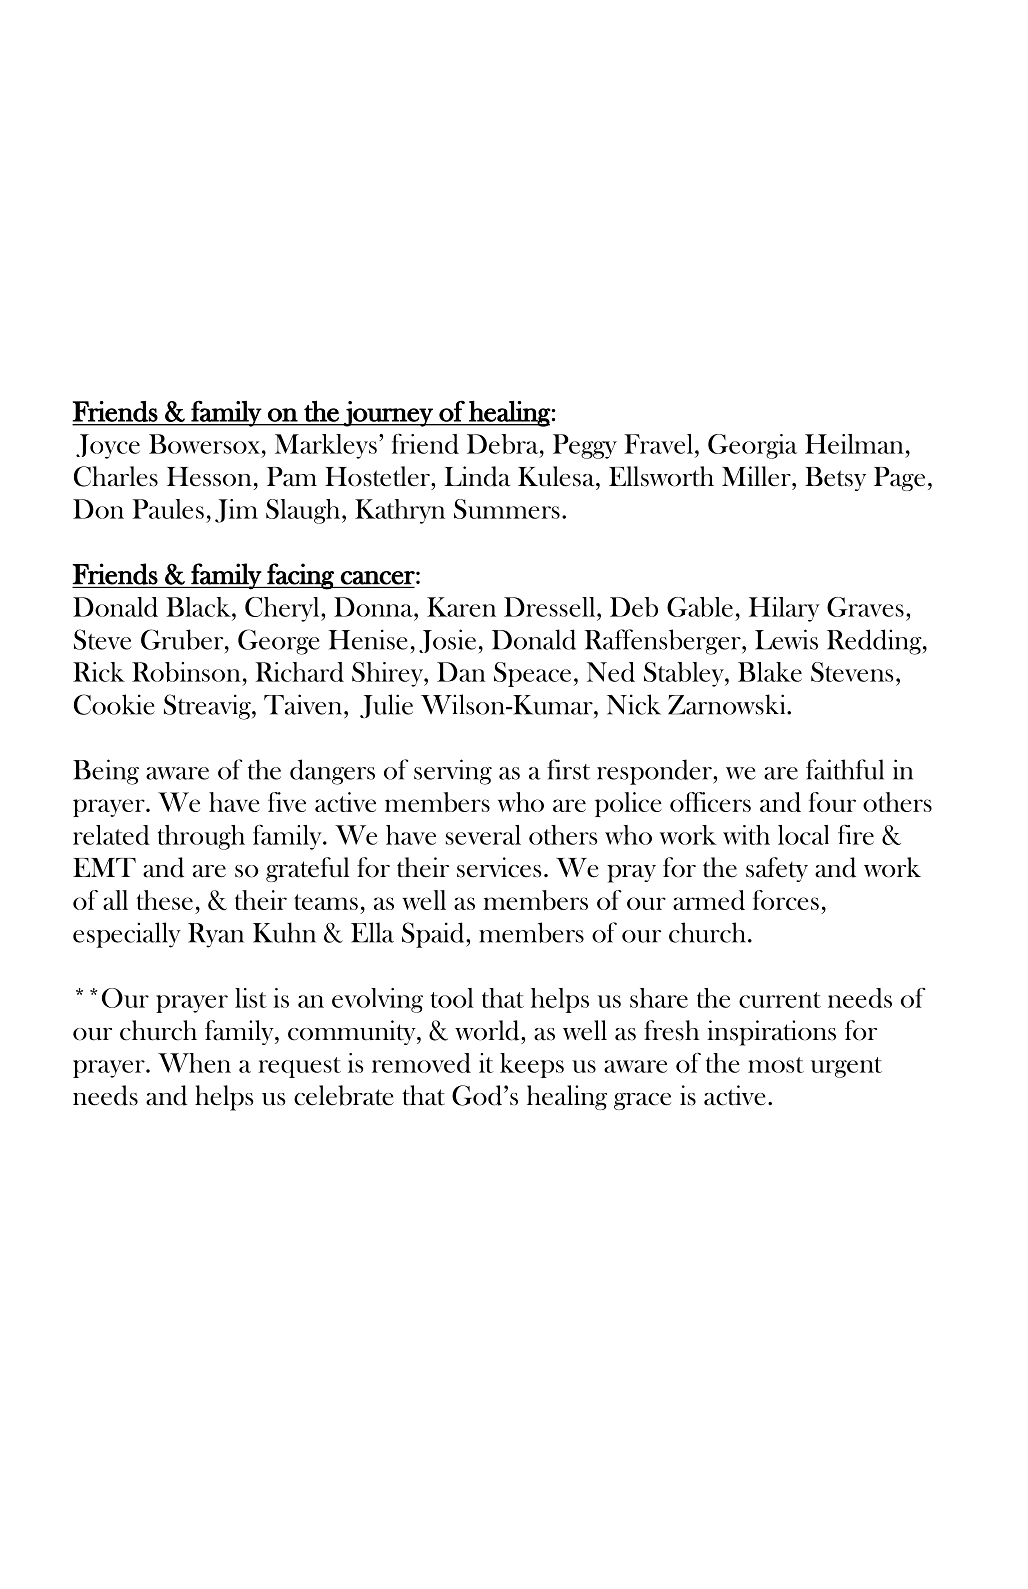  I want to click on safety, so click(777, 869).
